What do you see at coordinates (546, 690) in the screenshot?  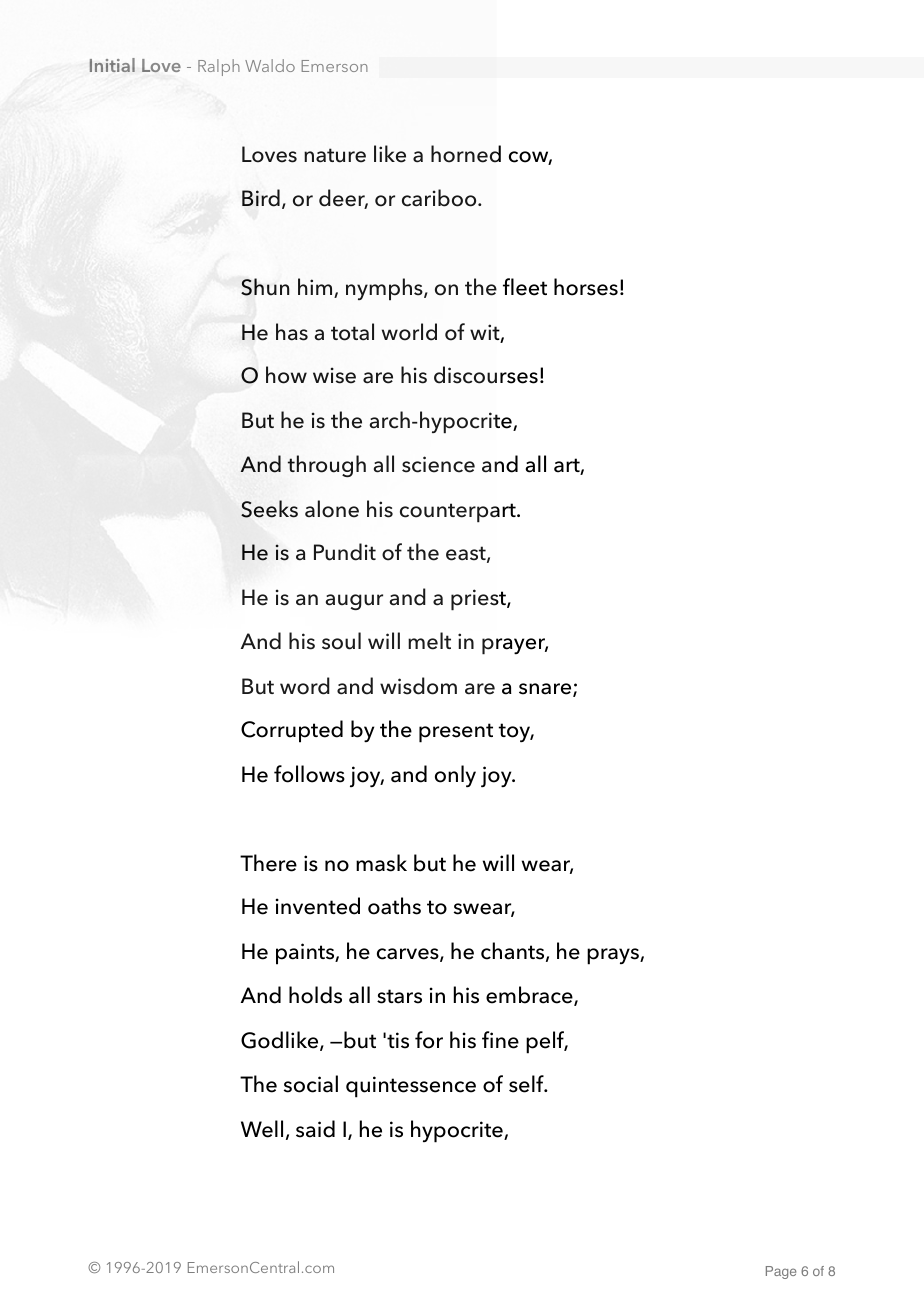 I see `snare` at bounding box center [546, 690].
